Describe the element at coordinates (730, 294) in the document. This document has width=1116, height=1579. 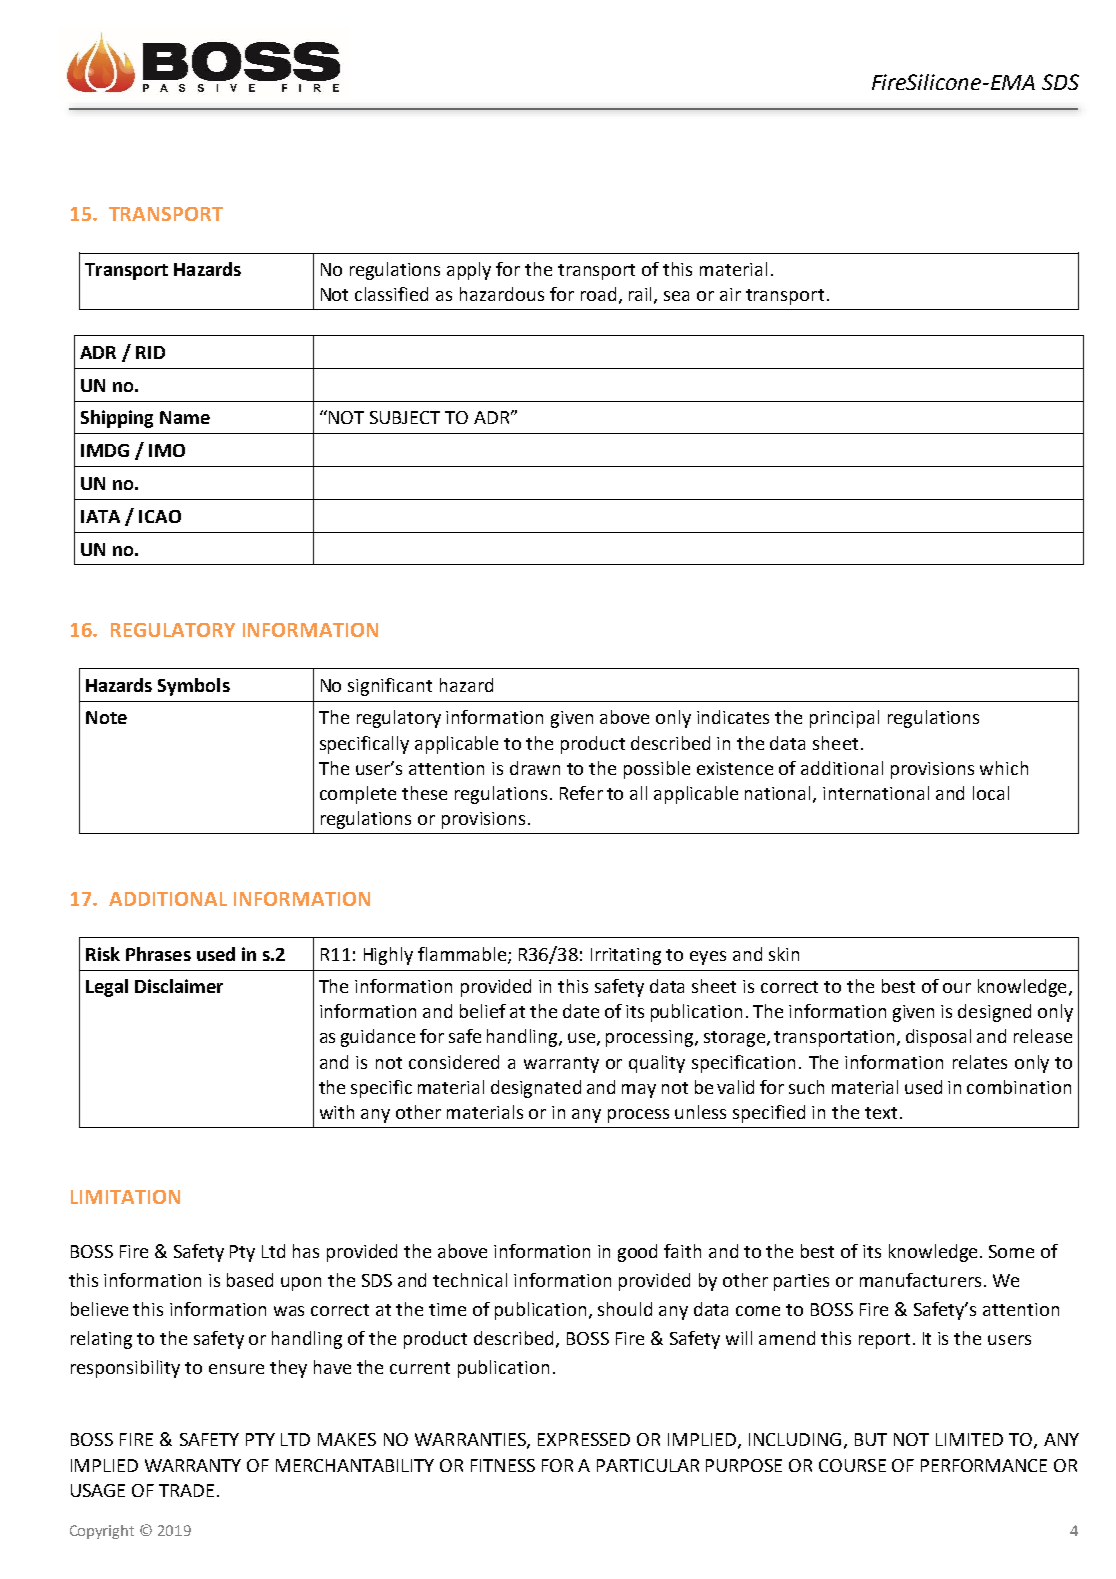
I see `air` at that location.
